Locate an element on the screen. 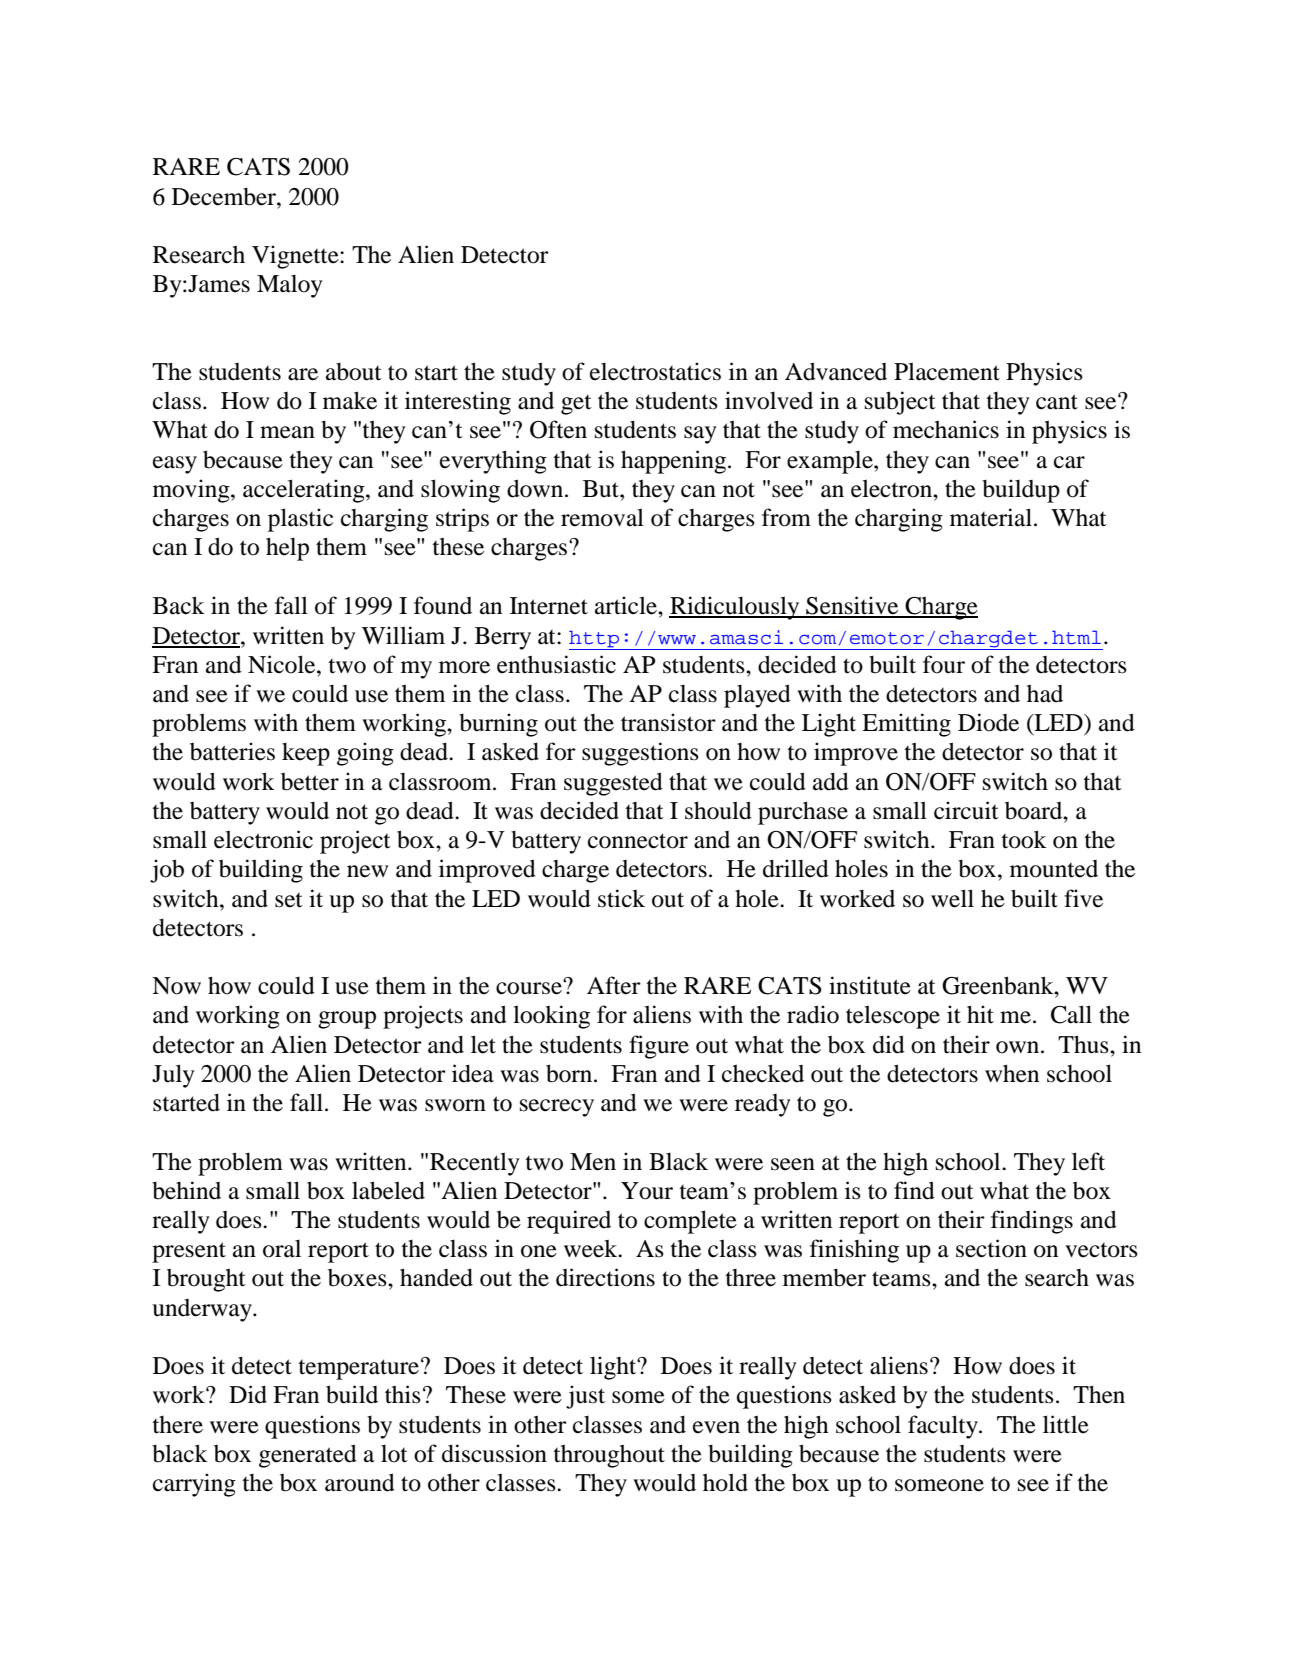 The height and width of the screenshot is (1677, 1296). set is located at coordinates (289, 900).
